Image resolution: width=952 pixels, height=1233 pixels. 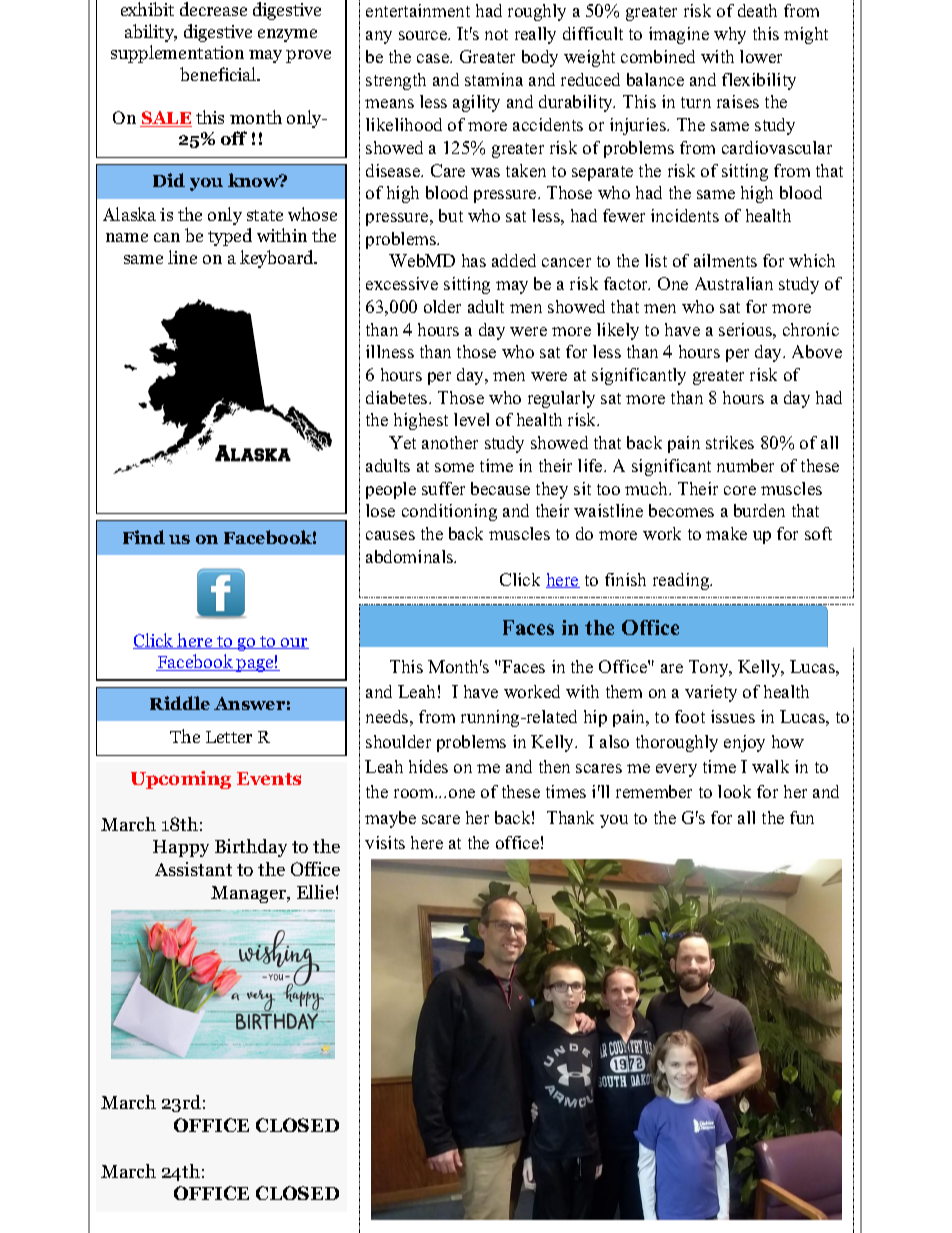 What do you see at coordinates (450, 442) in the screenshot?
I see `another` at bounding box center [450, 442].
